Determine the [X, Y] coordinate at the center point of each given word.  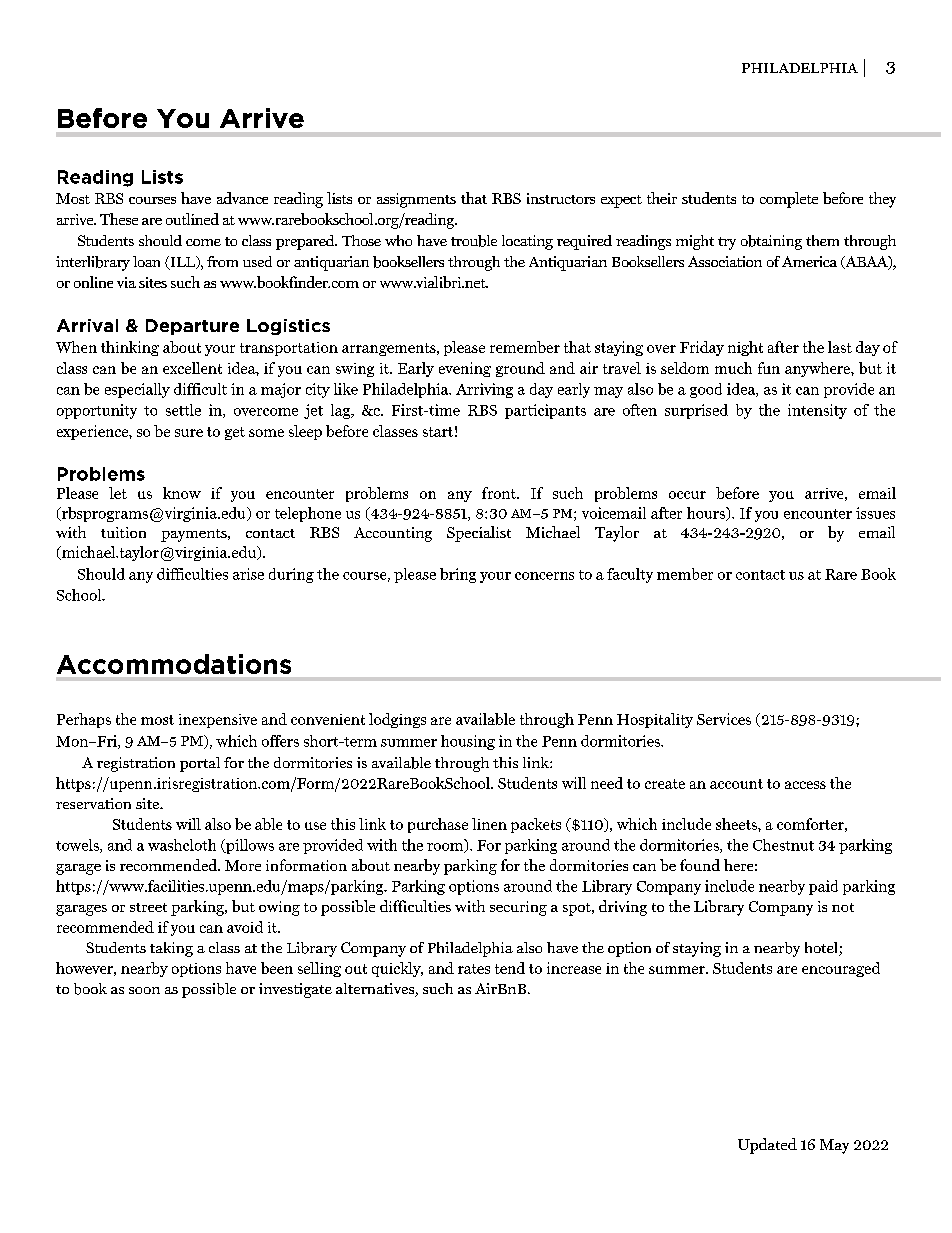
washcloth [182, 845]
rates [474, 969]
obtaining [771, 242]
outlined [192, 219]
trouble [474, 241]
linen [489, 824]
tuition [123, 532]
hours [707, 514]
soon [144, 990]
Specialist [479, 534]
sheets [737, 824]
